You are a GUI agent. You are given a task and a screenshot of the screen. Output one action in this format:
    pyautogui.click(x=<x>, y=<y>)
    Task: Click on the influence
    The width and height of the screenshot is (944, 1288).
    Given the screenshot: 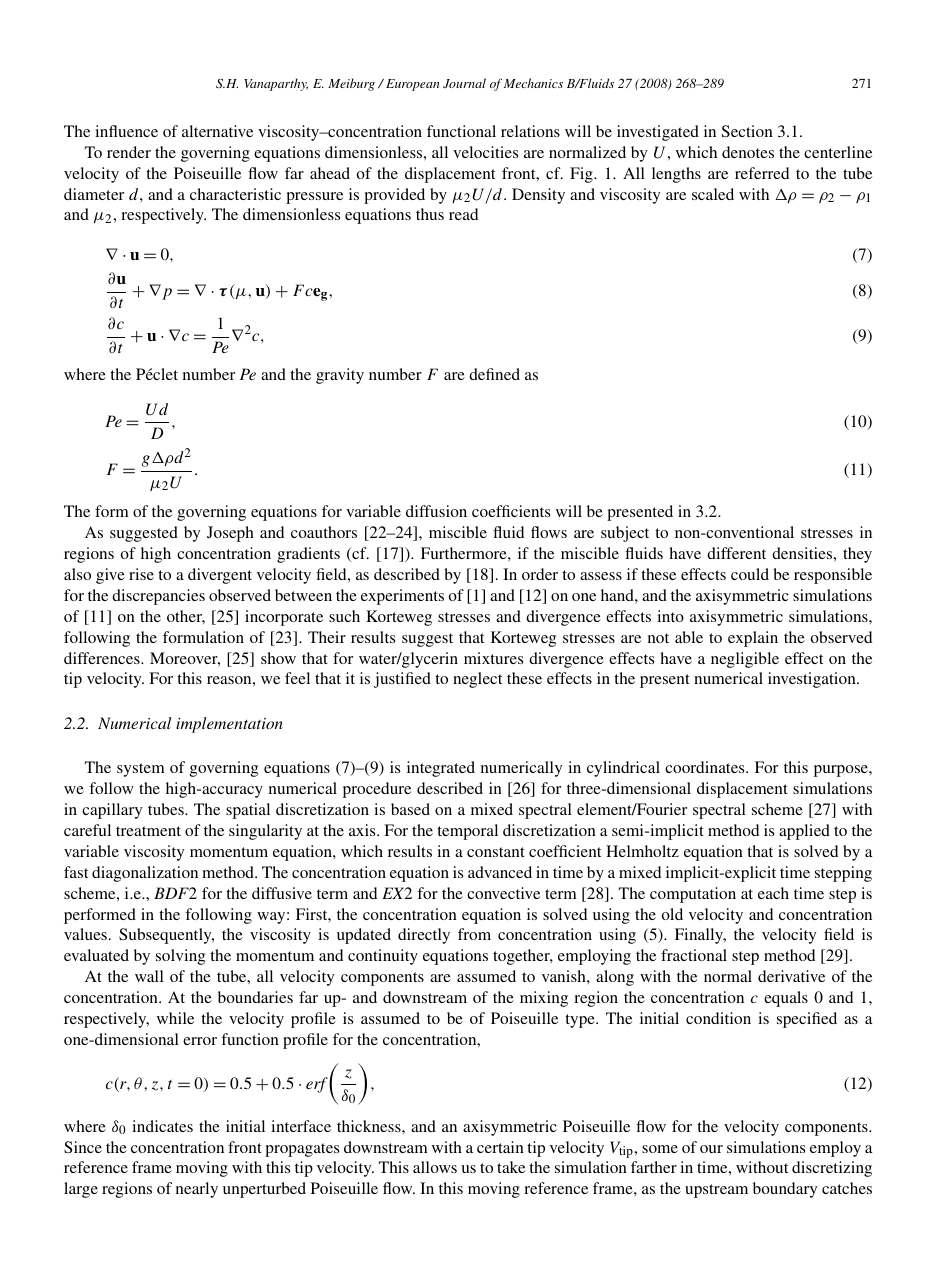 What is the action you would take?
    pyautogui.click(x=126, y=131)
